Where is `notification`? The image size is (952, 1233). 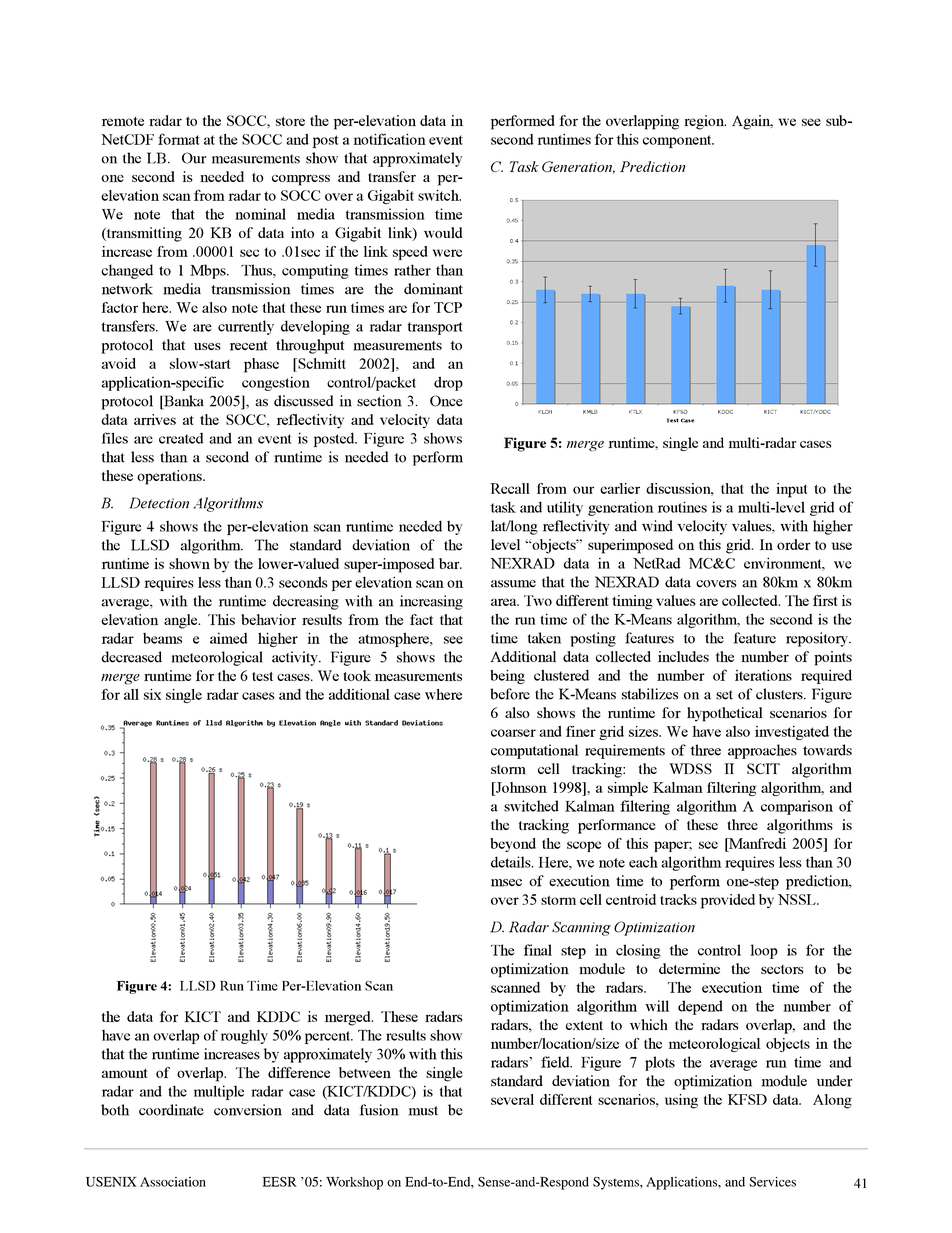
notification is located at coordinates (390, 139).
